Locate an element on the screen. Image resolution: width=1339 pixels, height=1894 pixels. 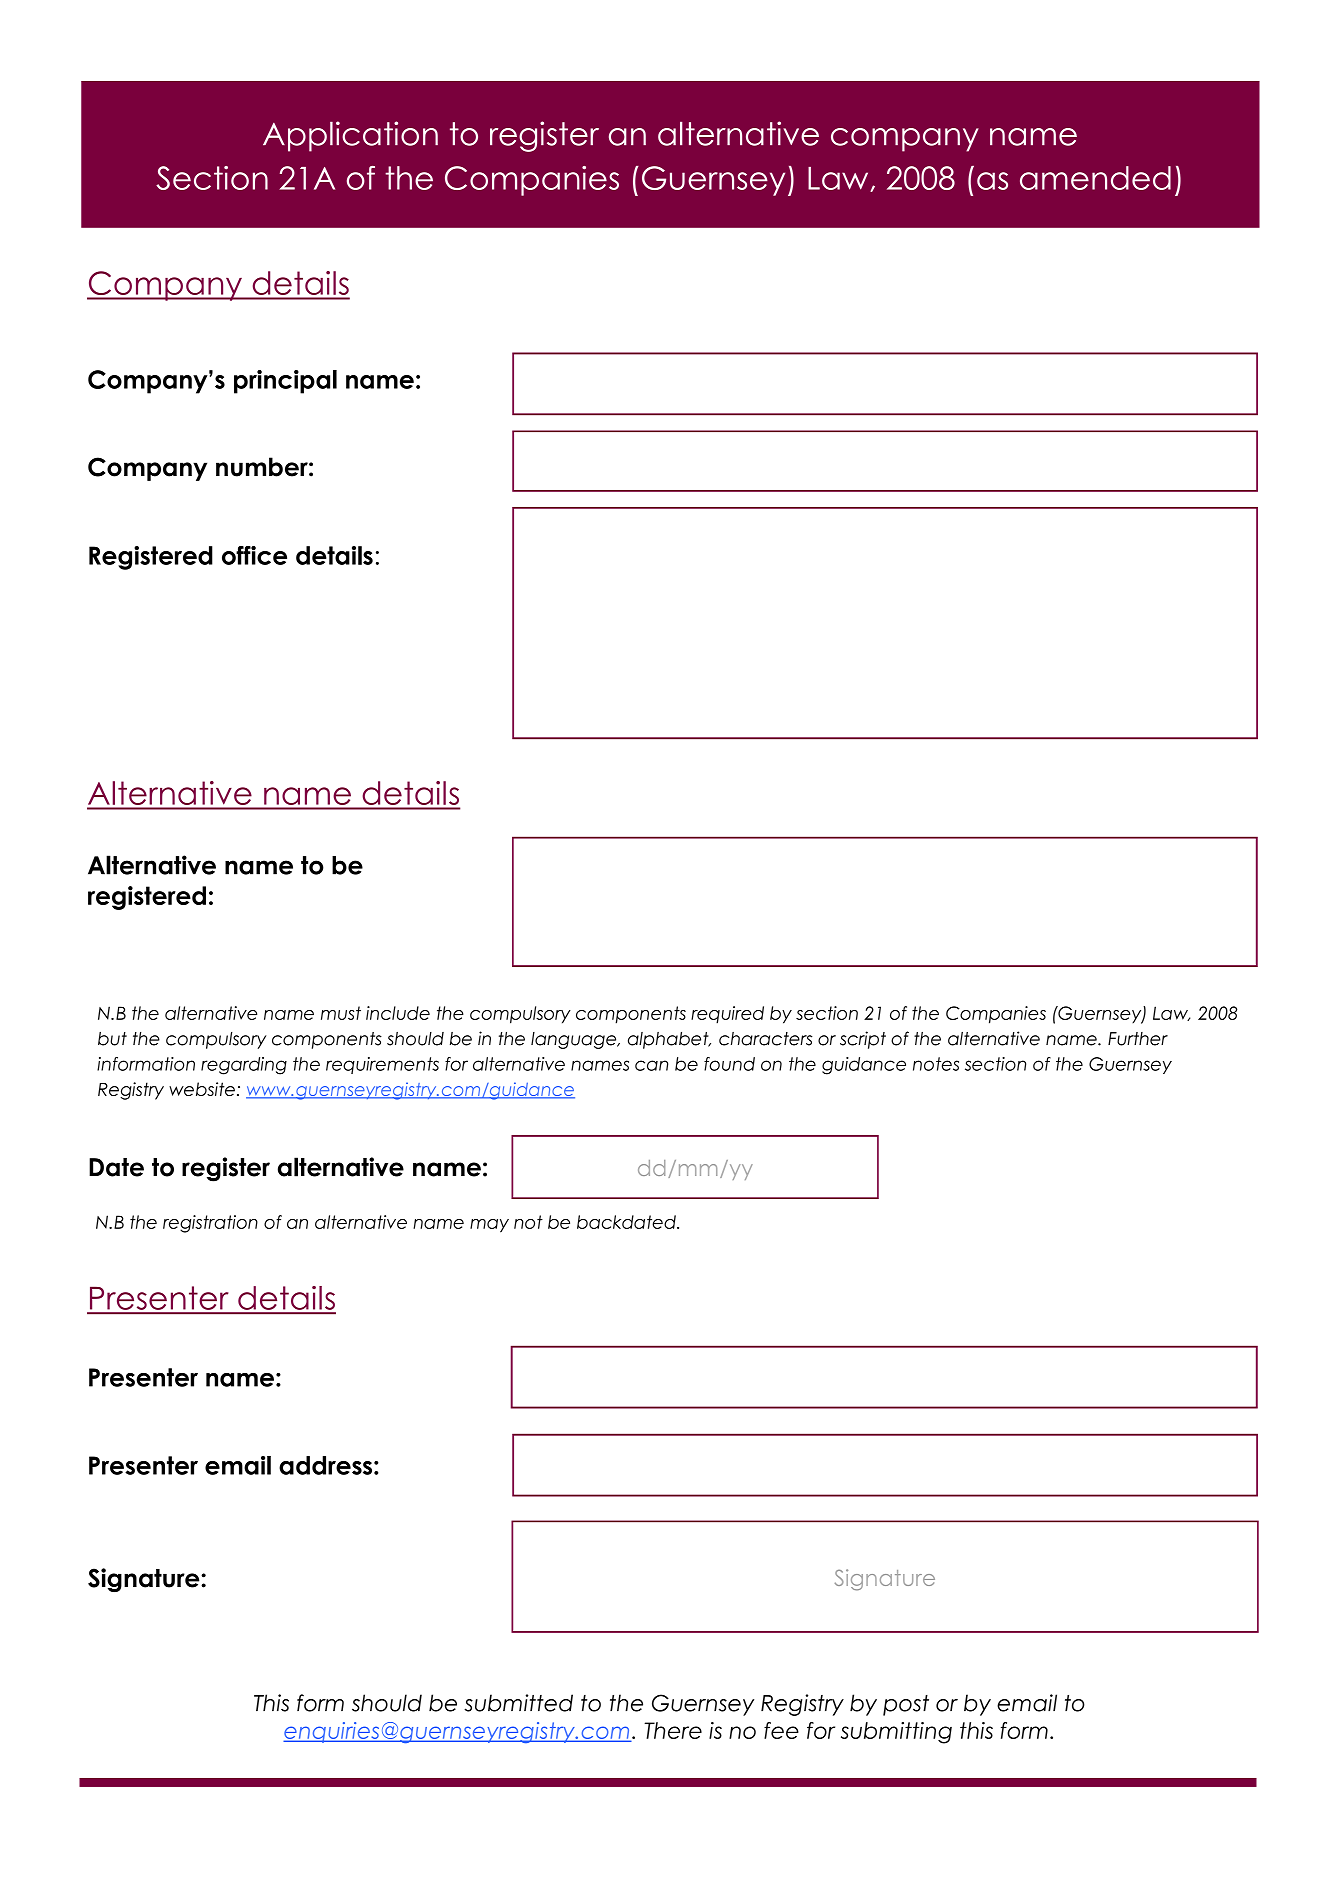
submitted is located at coordinates (518, 1703).
